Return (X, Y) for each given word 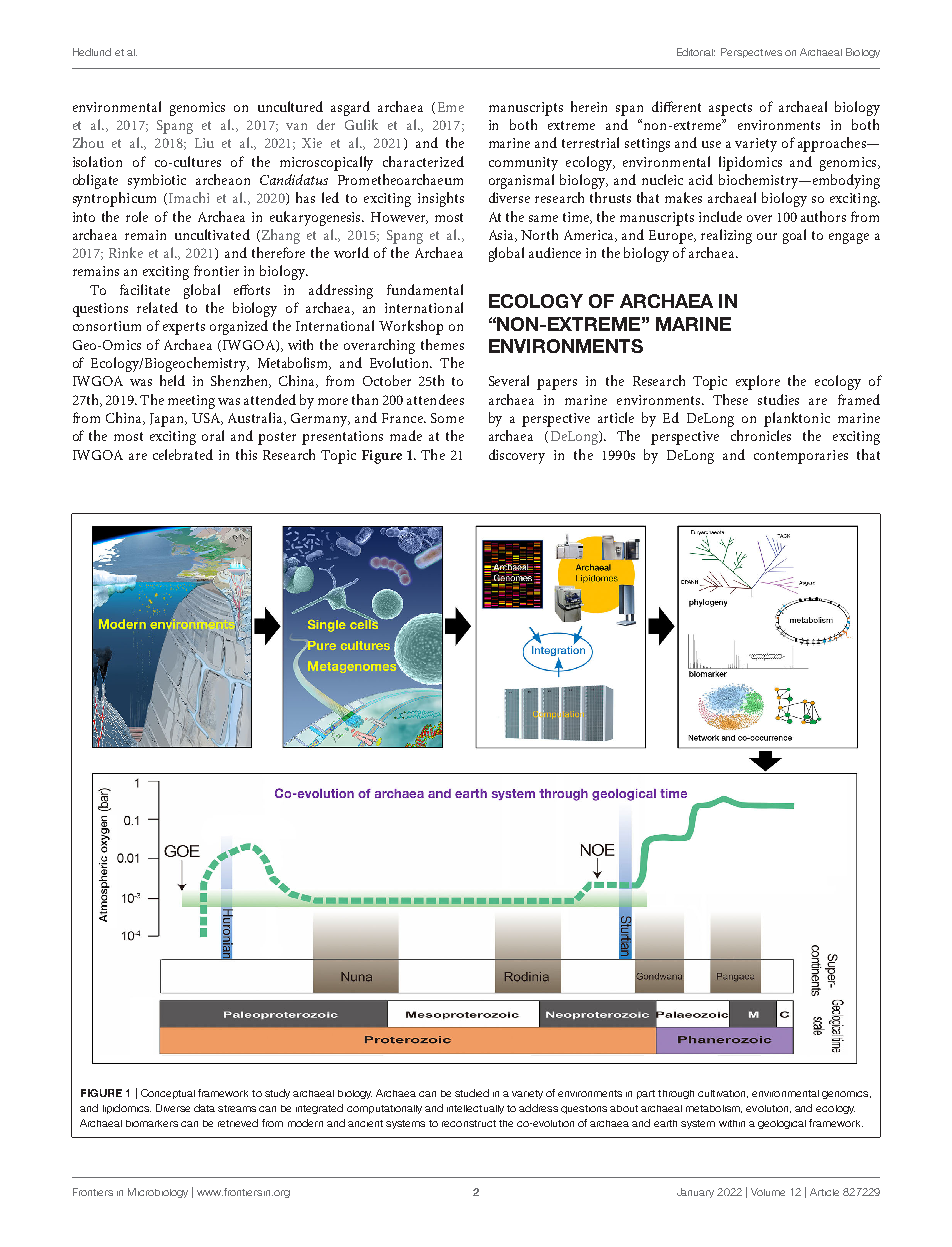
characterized (423, 161)
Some (447, 418)
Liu (204, 143)
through (676, 1094)
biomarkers (152, 1123)
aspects (730, 109)
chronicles (761, 435)
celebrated (183, 454)
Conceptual (168, 1094)
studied (472, 1093)
